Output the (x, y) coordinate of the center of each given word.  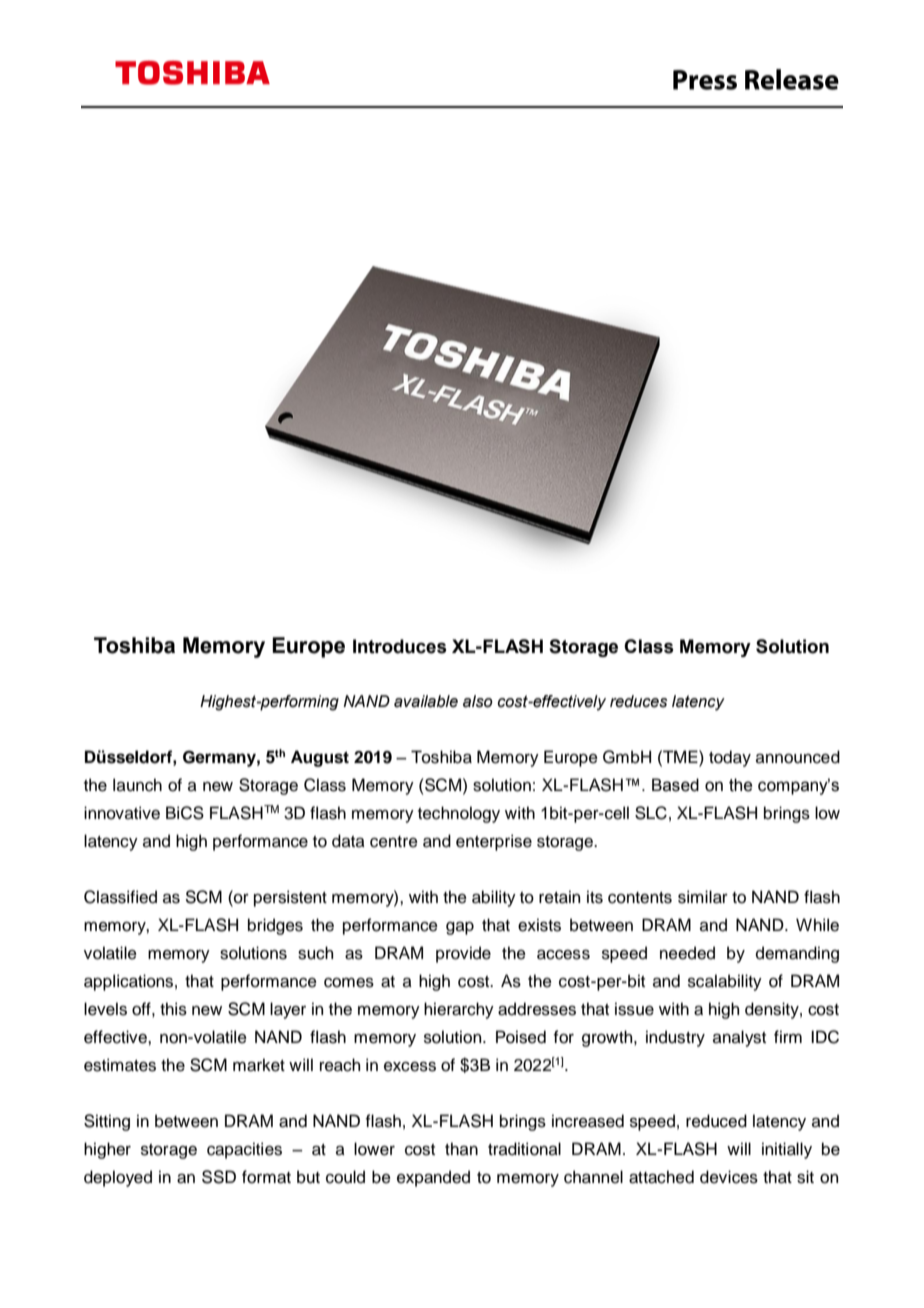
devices (729, 1177)
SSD (219, 1177)
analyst (739, 1038)
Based (675, 785)
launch (137, 785)
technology (459, 814)
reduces (638, 701)
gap (460, 928)
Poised (521, 1037)
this (173, 1009)
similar (703, 897)
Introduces (400, 646)
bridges (275, 926)
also (478, 701)
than (461, 1149)
